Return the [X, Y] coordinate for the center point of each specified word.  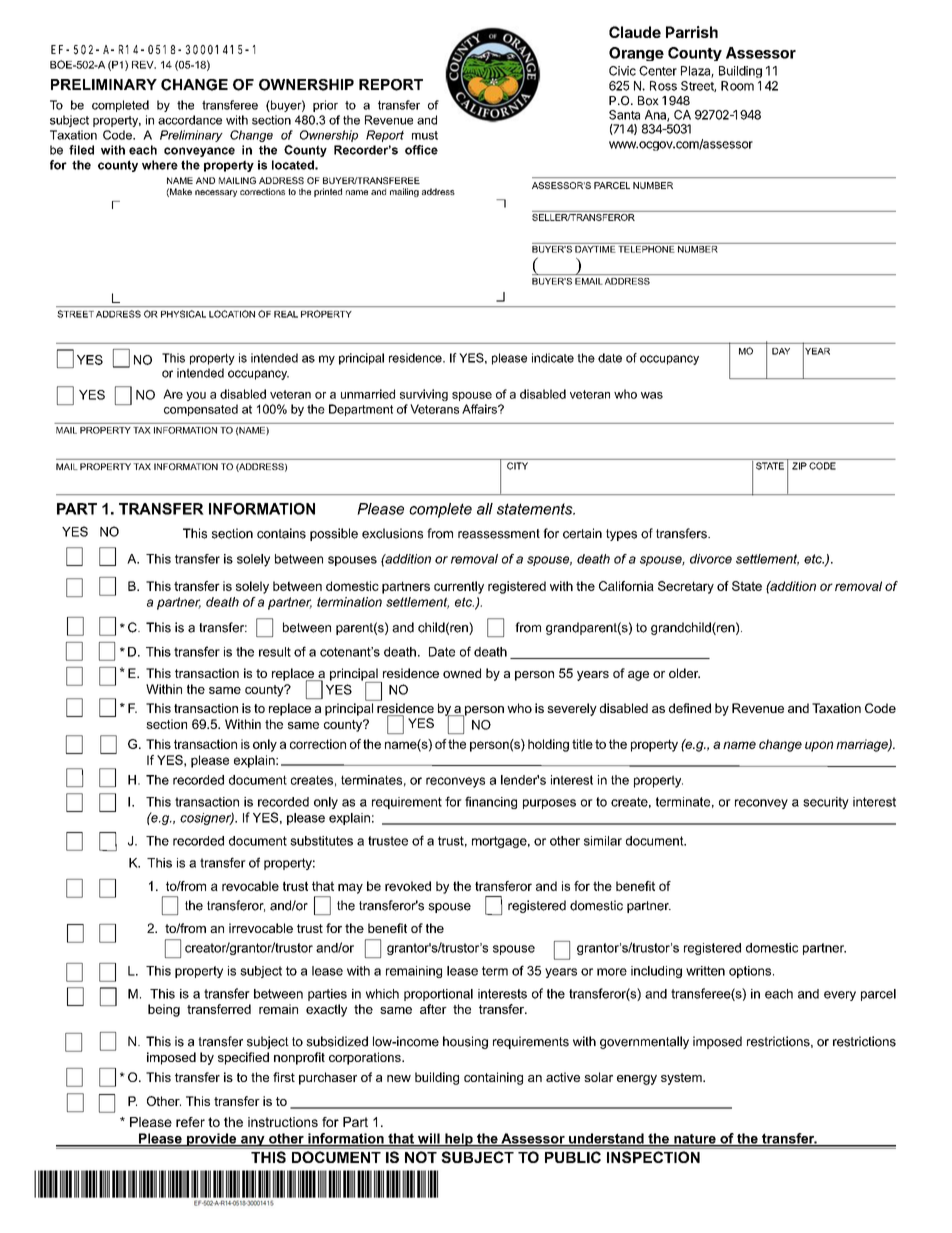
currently [459, 587]
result [275, 652]
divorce [711, 559]
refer [190, 1122]
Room [737, 86]
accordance [190, 120]
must [425, 135]
